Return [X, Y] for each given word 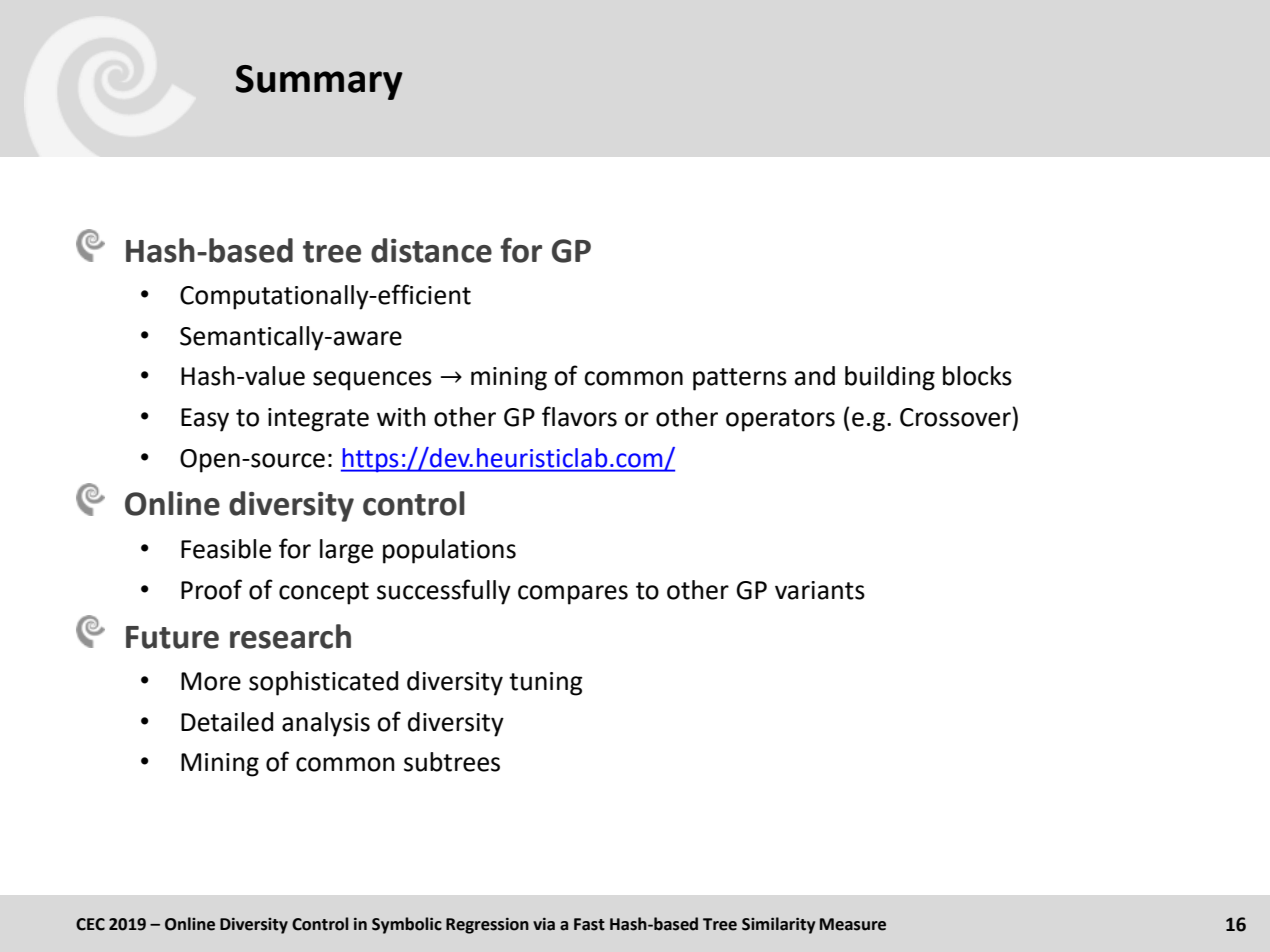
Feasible [226, 549]
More [211, 681]
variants [820, 590]
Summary [319, 82]
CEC [90, 924]
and [815, 376]
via [544, 924]
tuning [546, 684]
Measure [853, 924]
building [890, 378]
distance [431, 250]
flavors [579, 416]
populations [449, 551]
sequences [372, 381]
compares [573, 595]
